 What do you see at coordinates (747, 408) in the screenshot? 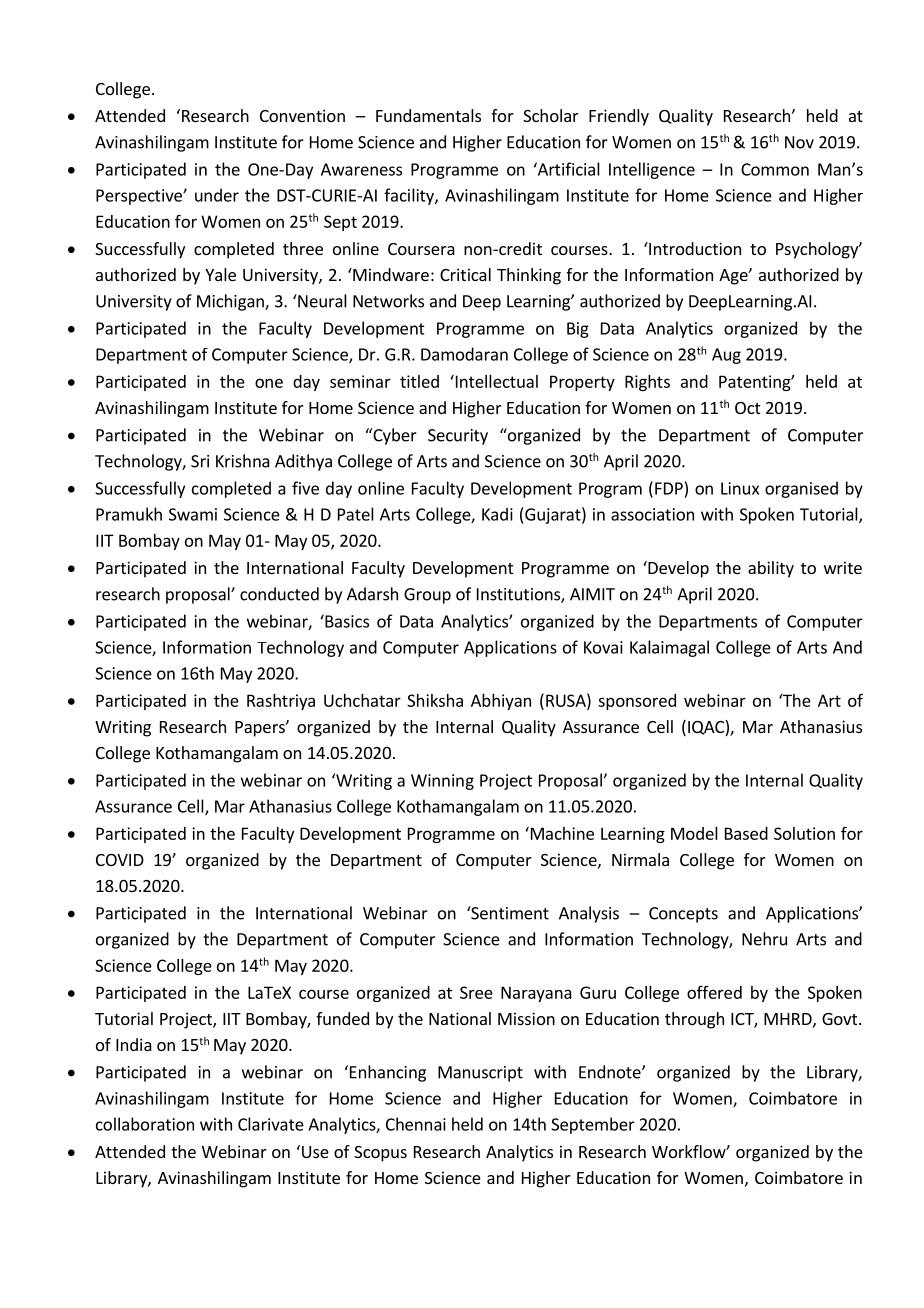
I see `Oct` at bounding box center [747, 408].
